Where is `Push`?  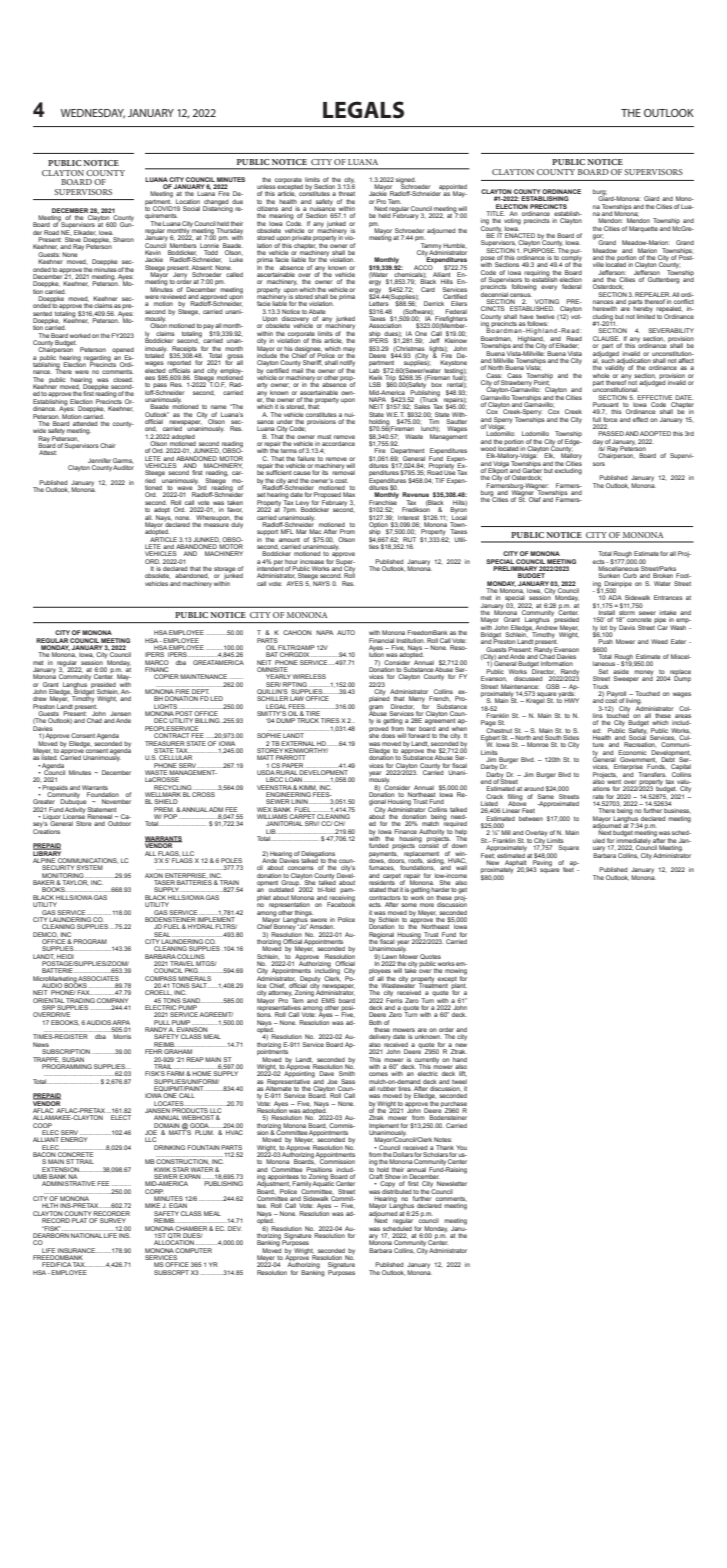
Push is located at coordinates (606, 641).
